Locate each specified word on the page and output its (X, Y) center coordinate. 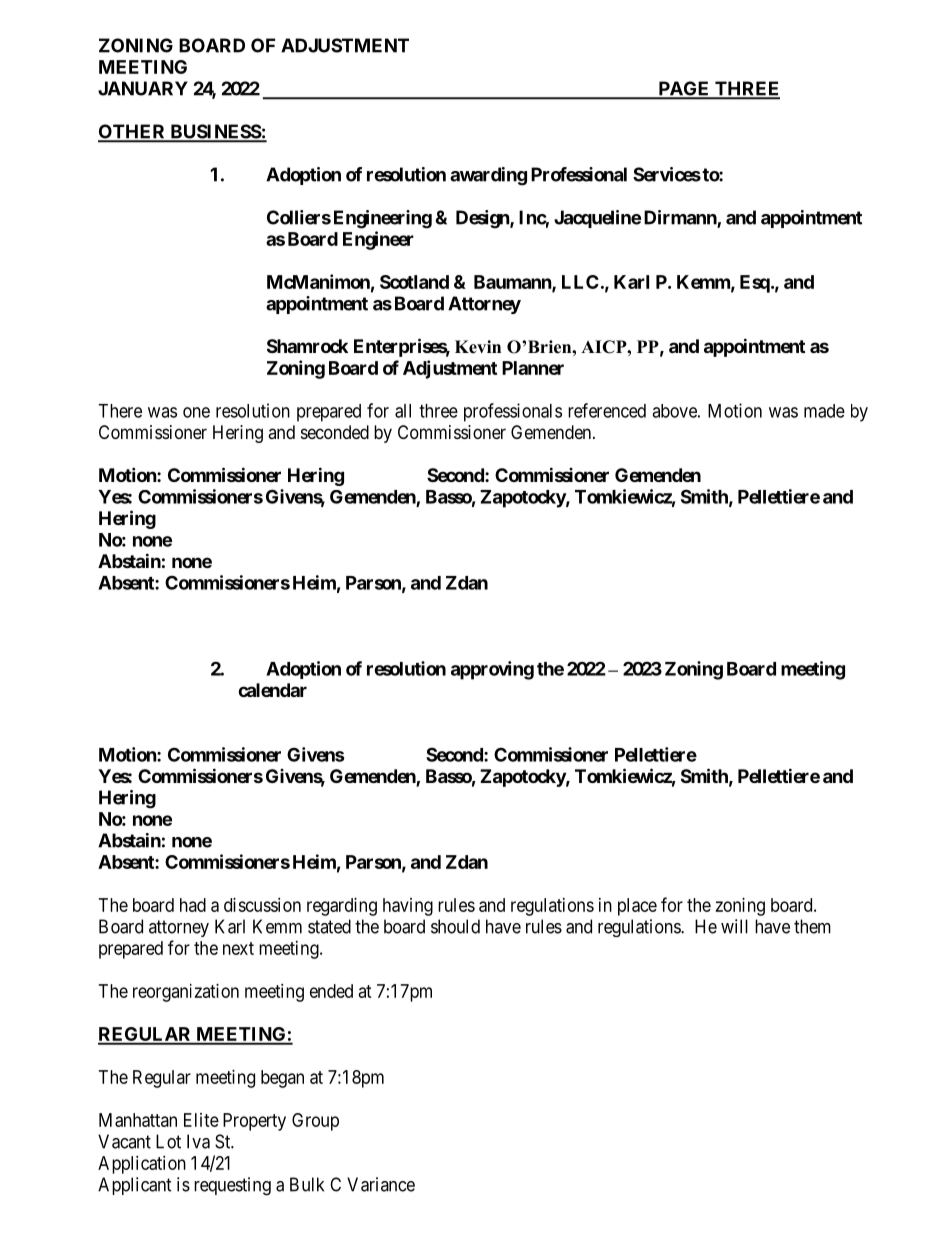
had (193, 905)
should (455, 926)
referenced (607, 410)
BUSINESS (215, 132)
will (734, 926)
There (120, 411)
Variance (381, 1184)
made (824, 411)
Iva (198, 1141)
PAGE (684, 89)
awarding (488, 176)
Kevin (478, 347)
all (403, 411)
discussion (262, 905)
